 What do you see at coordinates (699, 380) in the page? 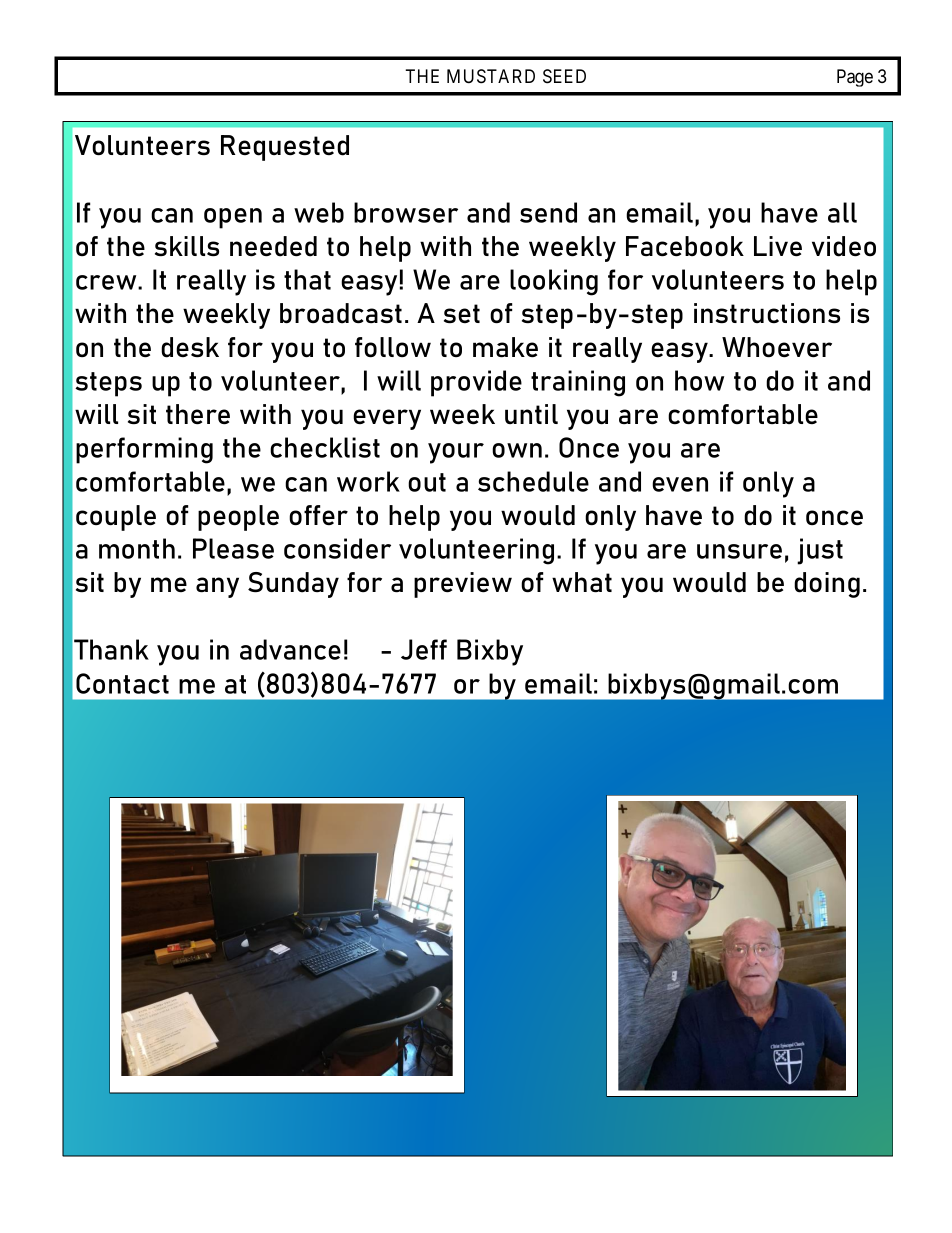
I see `how` at bounding box center [699, 380].
